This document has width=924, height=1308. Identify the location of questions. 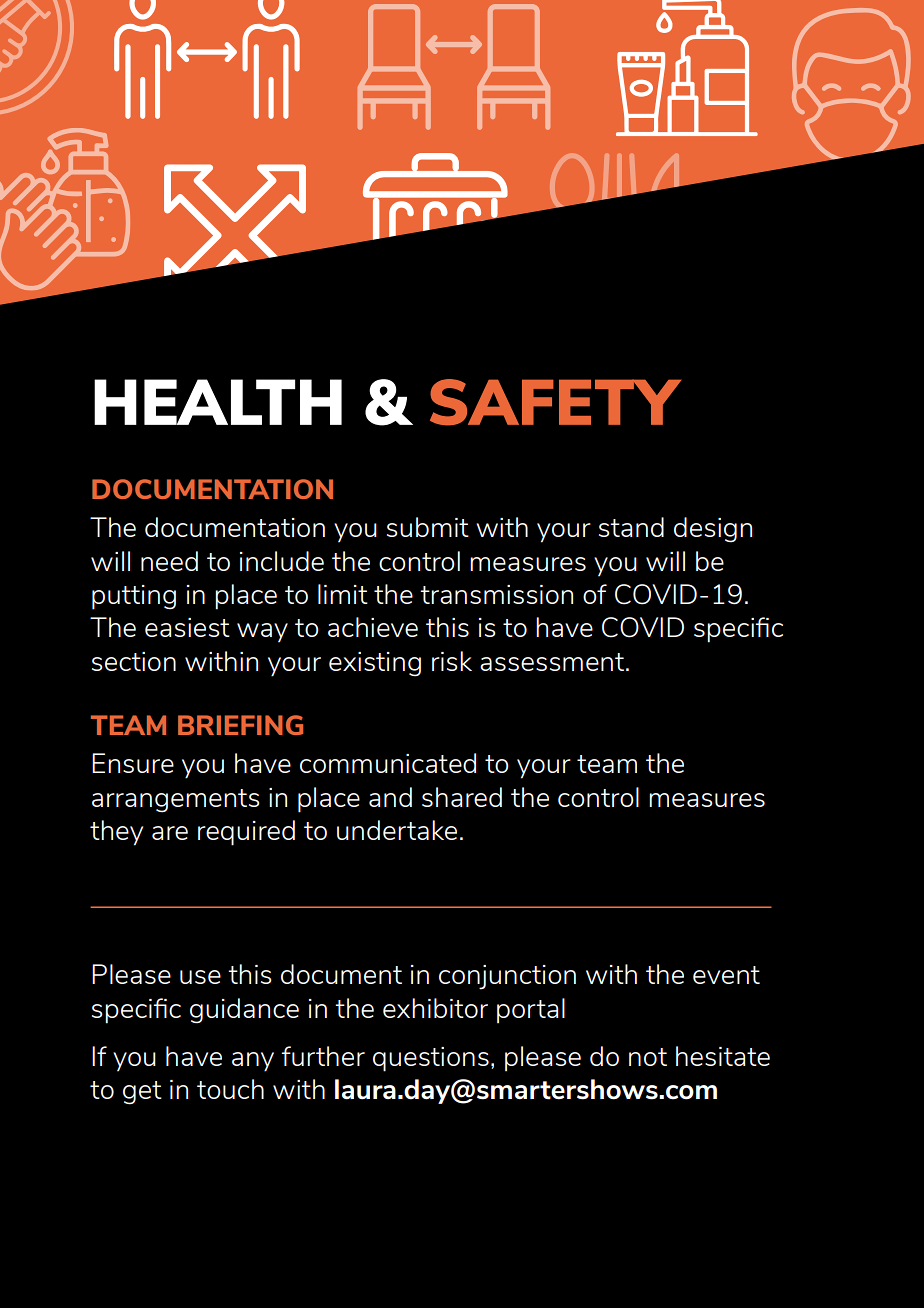
(431, 1059).
